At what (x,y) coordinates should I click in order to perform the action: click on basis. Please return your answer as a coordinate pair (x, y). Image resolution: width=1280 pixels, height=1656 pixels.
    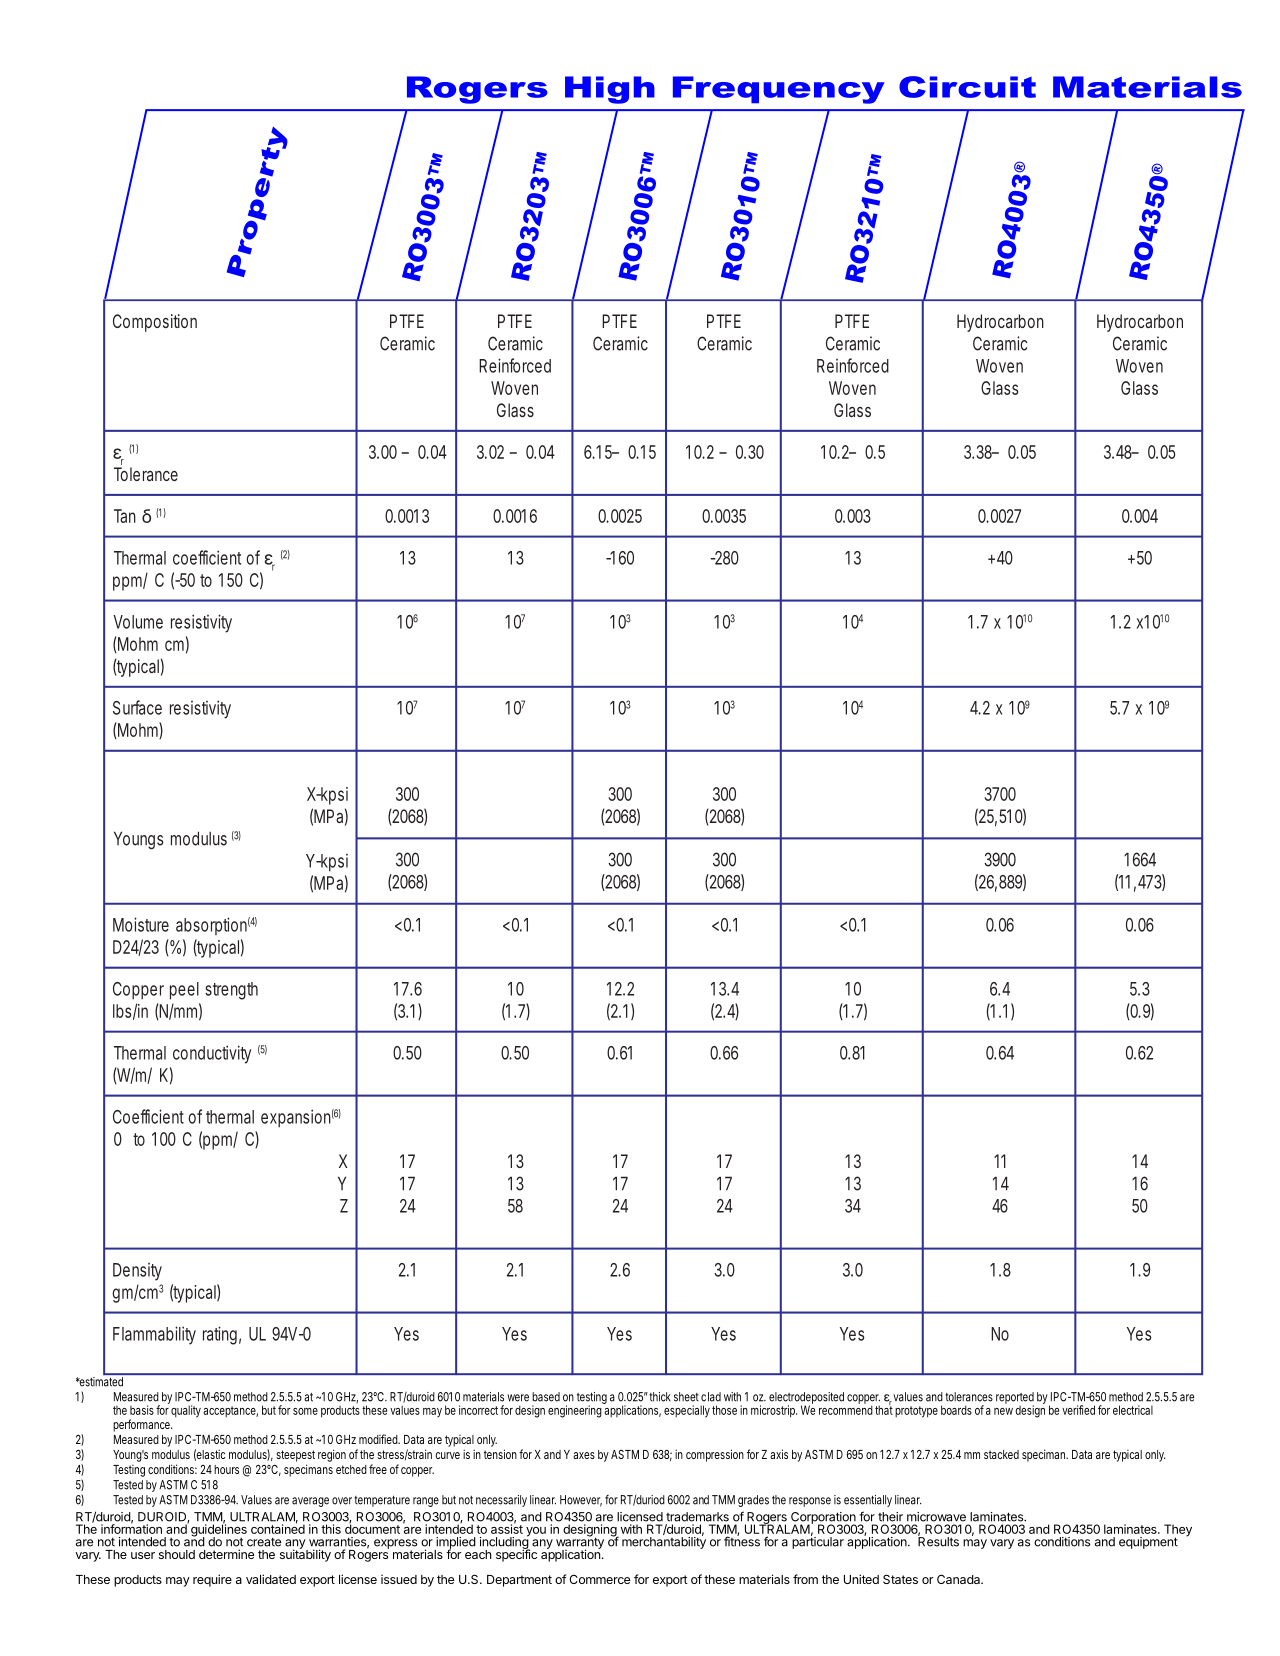
    Looking at the image, I should click on (142, 1410).
